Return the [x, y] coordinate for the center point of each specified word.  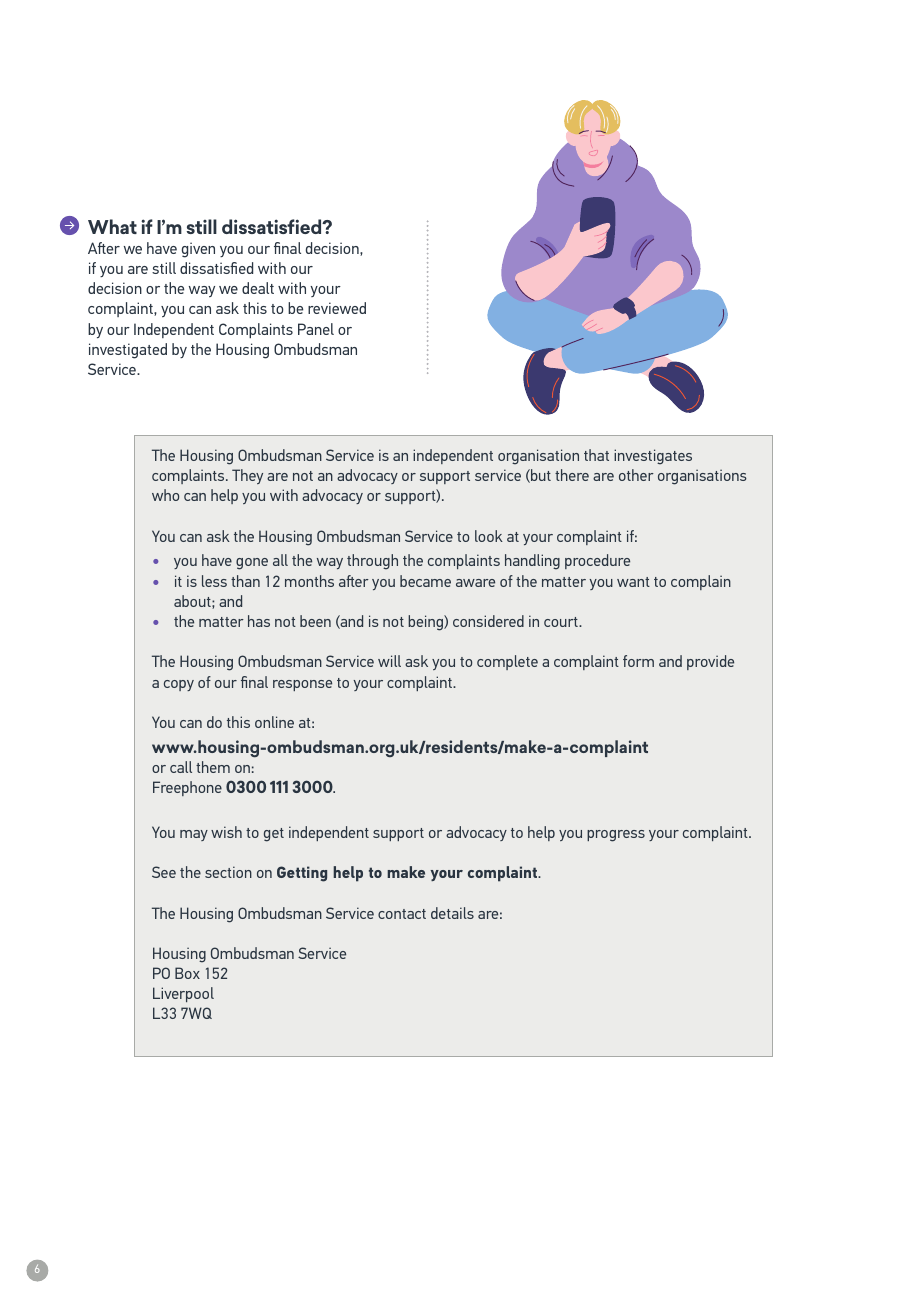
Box [187, 973]
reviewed [337, 308]
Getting [302, 874]
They [247, 476]
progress [616, 836]
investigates [653, 457]
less [214, 581]
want [633, 582]
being [426, 623]
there [572, 475]
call [181, 767]
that [596, 455]
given [198, 250]
